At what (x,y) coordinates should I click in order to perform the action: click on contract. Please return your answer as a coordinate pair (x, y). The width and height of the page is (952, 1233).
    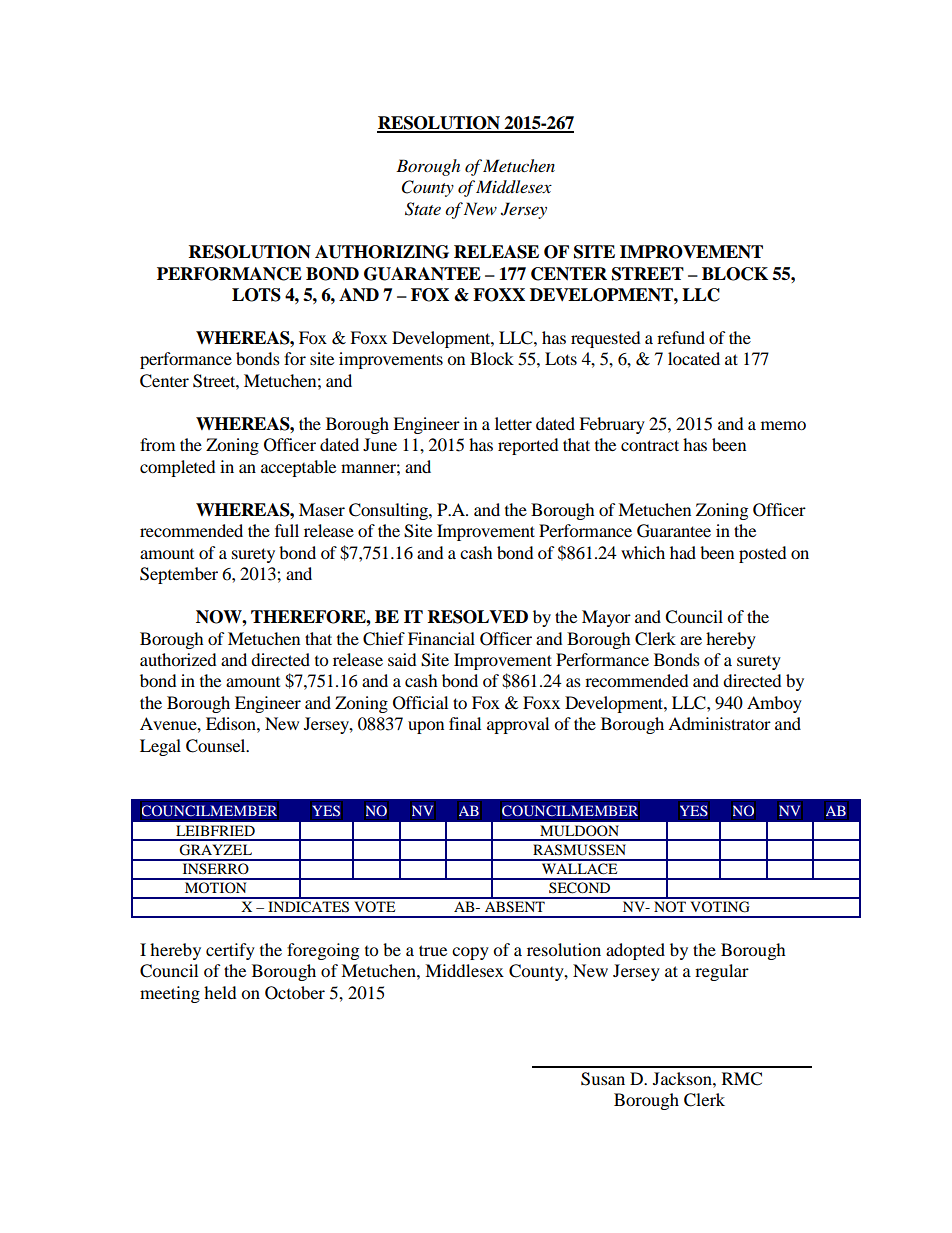
    Looking at the image, I should click on (650, 445).
